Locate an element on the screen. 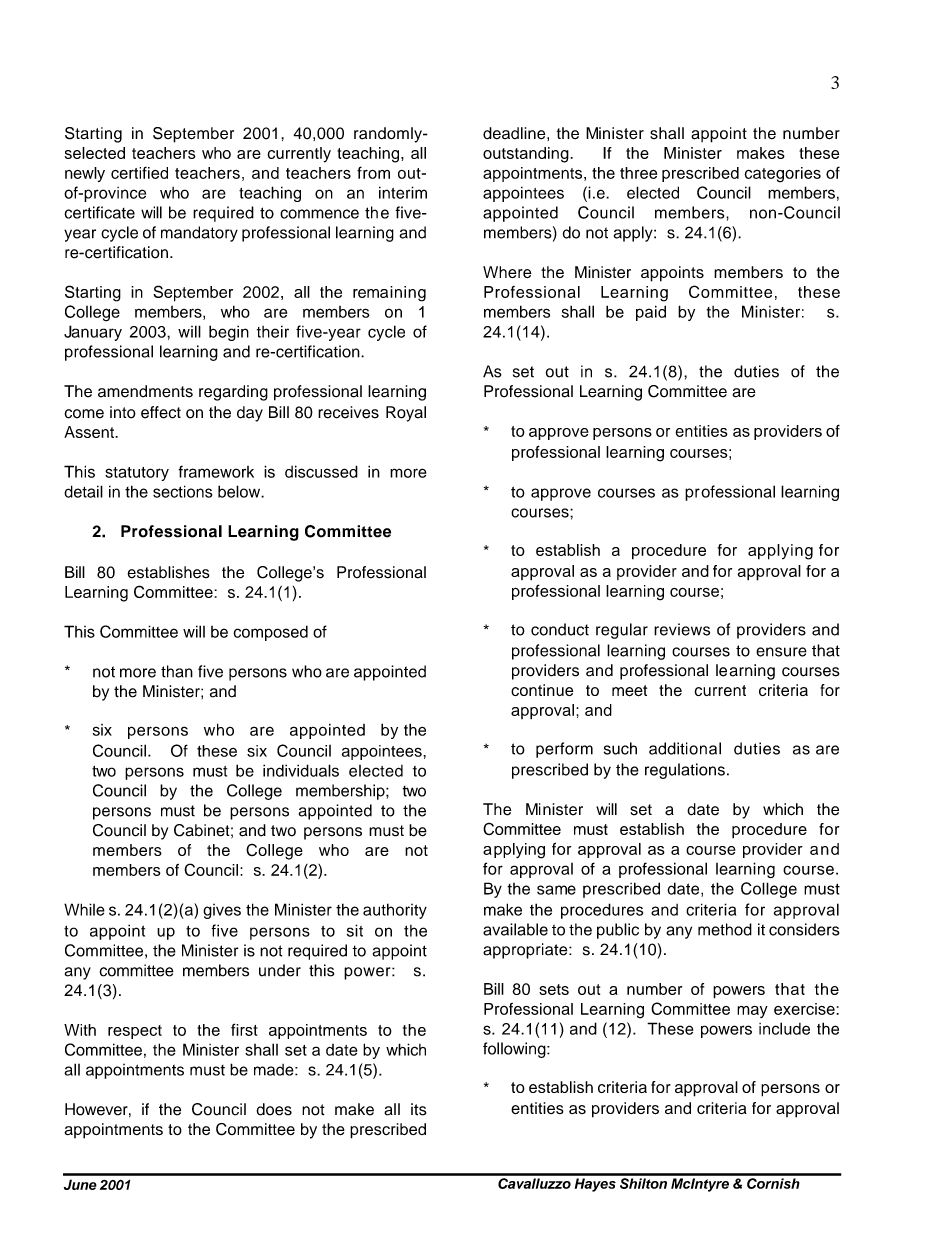  include is located at coordinates (784, 1028).
